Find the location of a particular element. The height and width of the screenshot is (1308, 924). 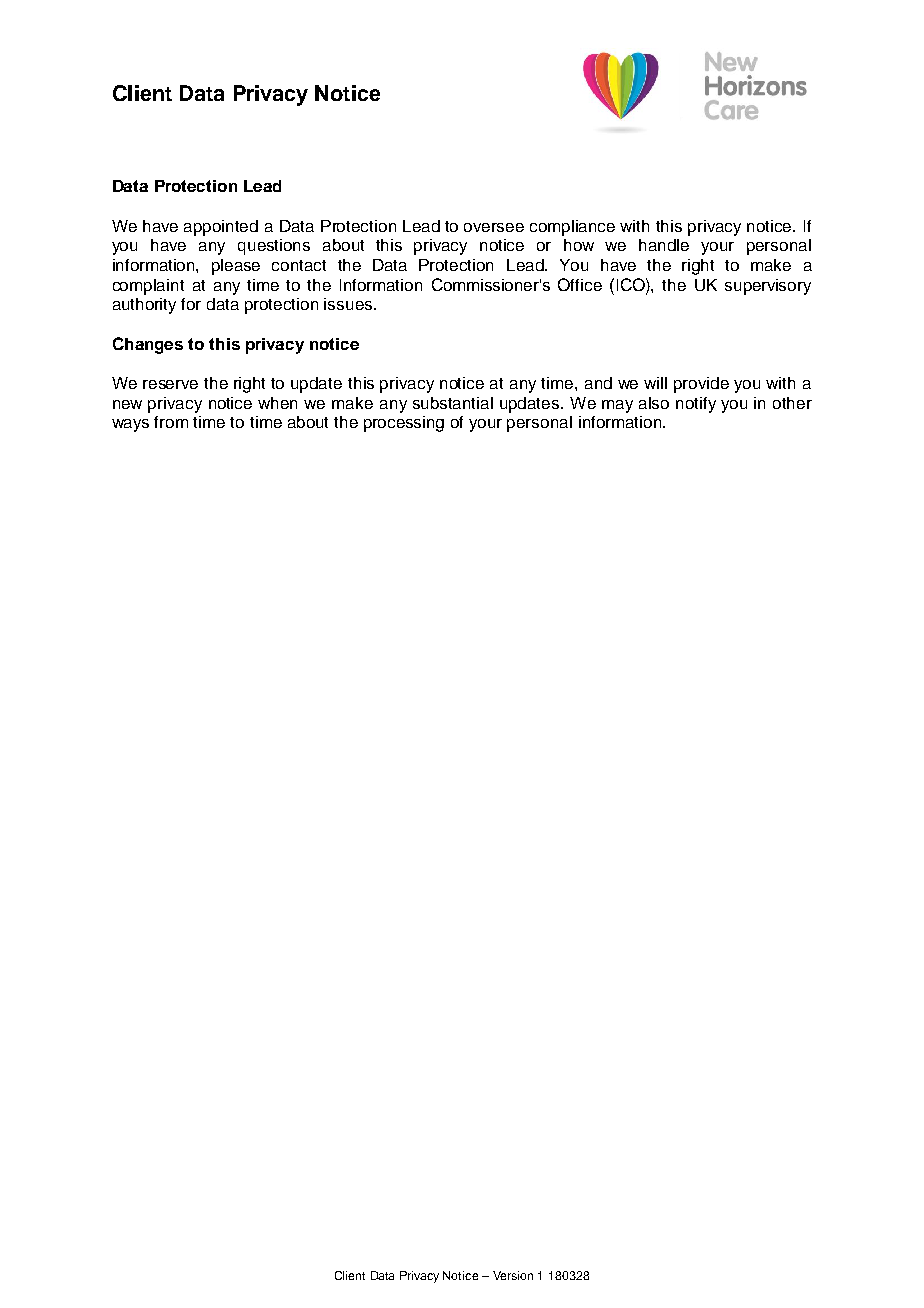

ways is located at coordinates (130, 425).
